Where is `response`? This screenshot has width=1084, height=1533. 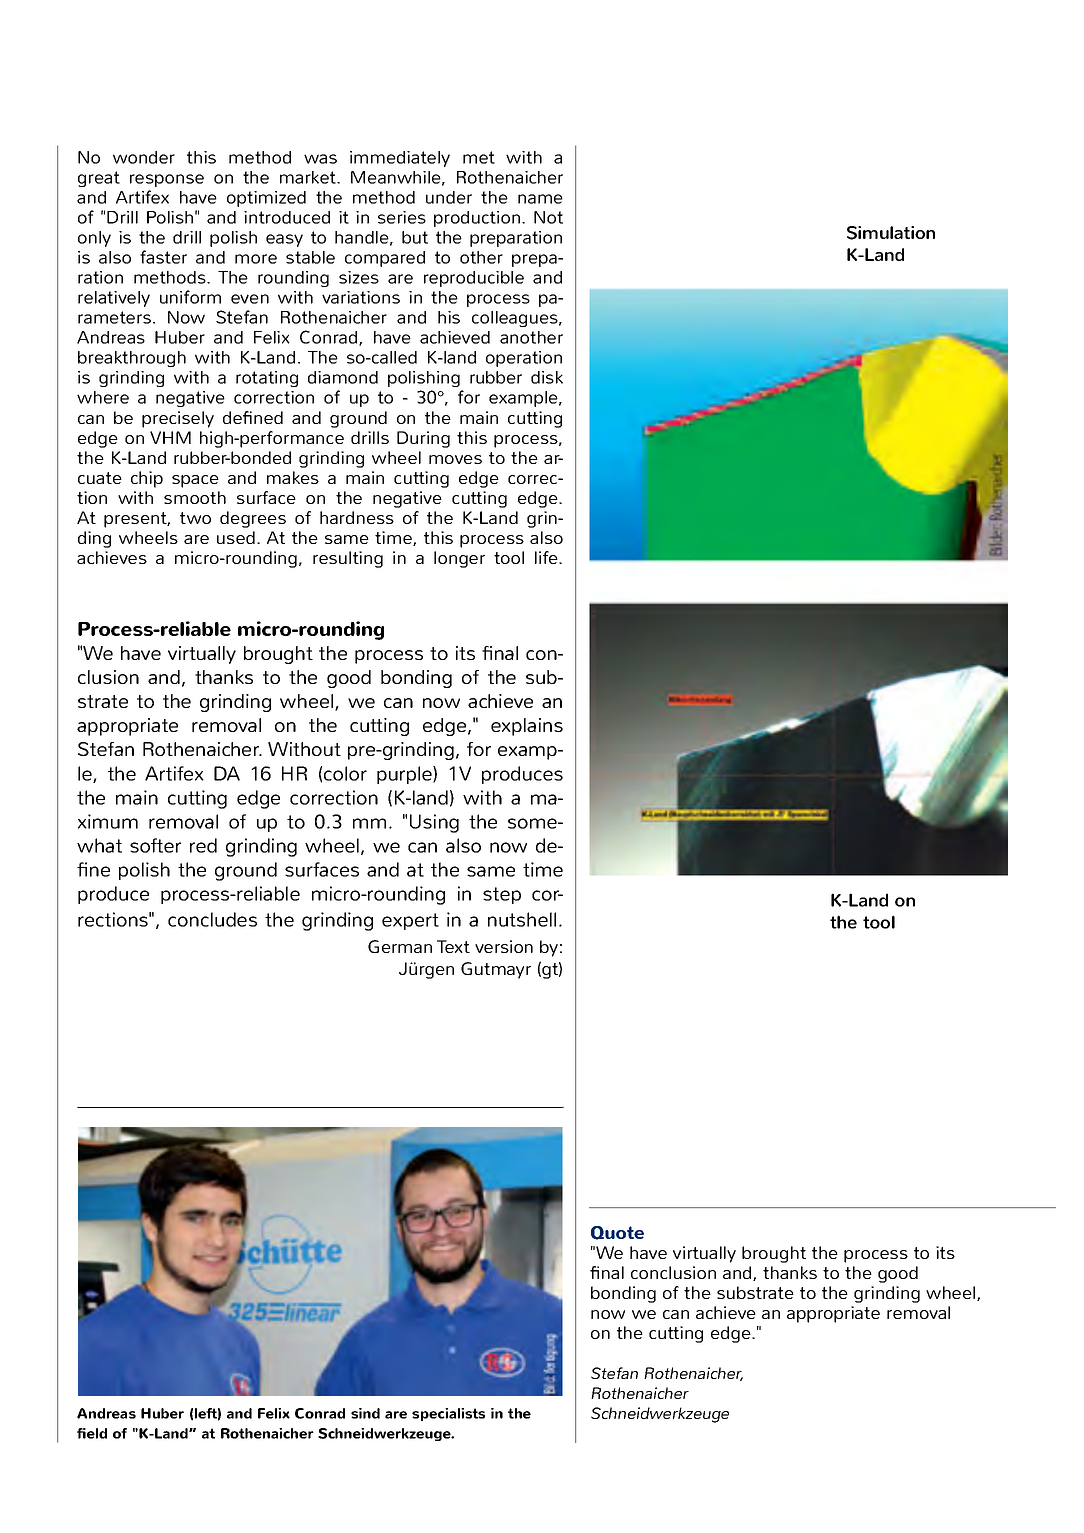 response is located at coordinates (167, 180).
